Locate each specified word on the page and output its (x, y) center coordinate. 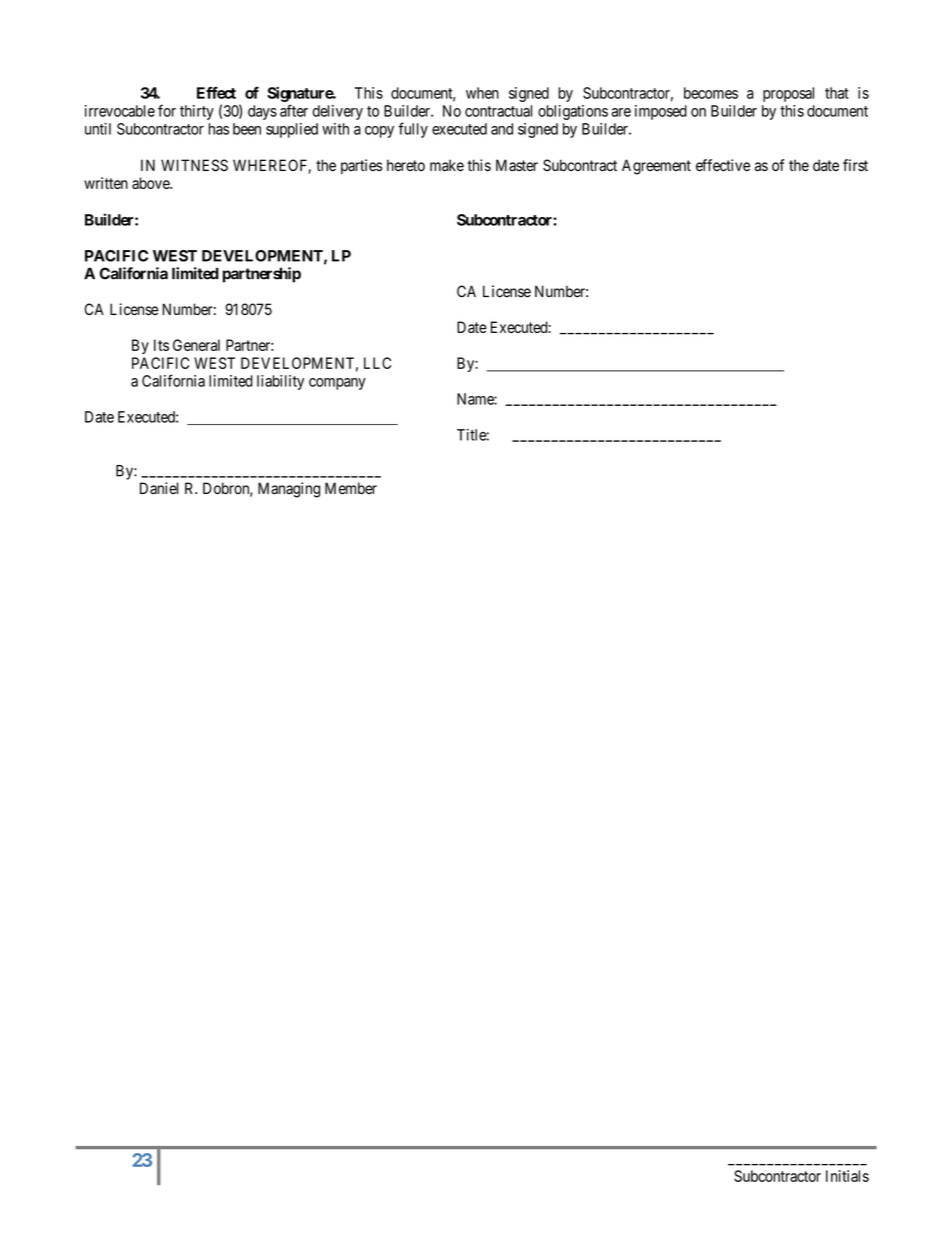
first (855, 165)
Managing (289, 490)
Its (161, 345)
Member (351, 488)
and (502, 129)
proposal (788, 94)
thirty (197, 112)
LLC (377, 363)
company (337, 384)
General (196, 345)
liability (280, 382)
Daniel (159, 488)
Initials (847, 1176)
